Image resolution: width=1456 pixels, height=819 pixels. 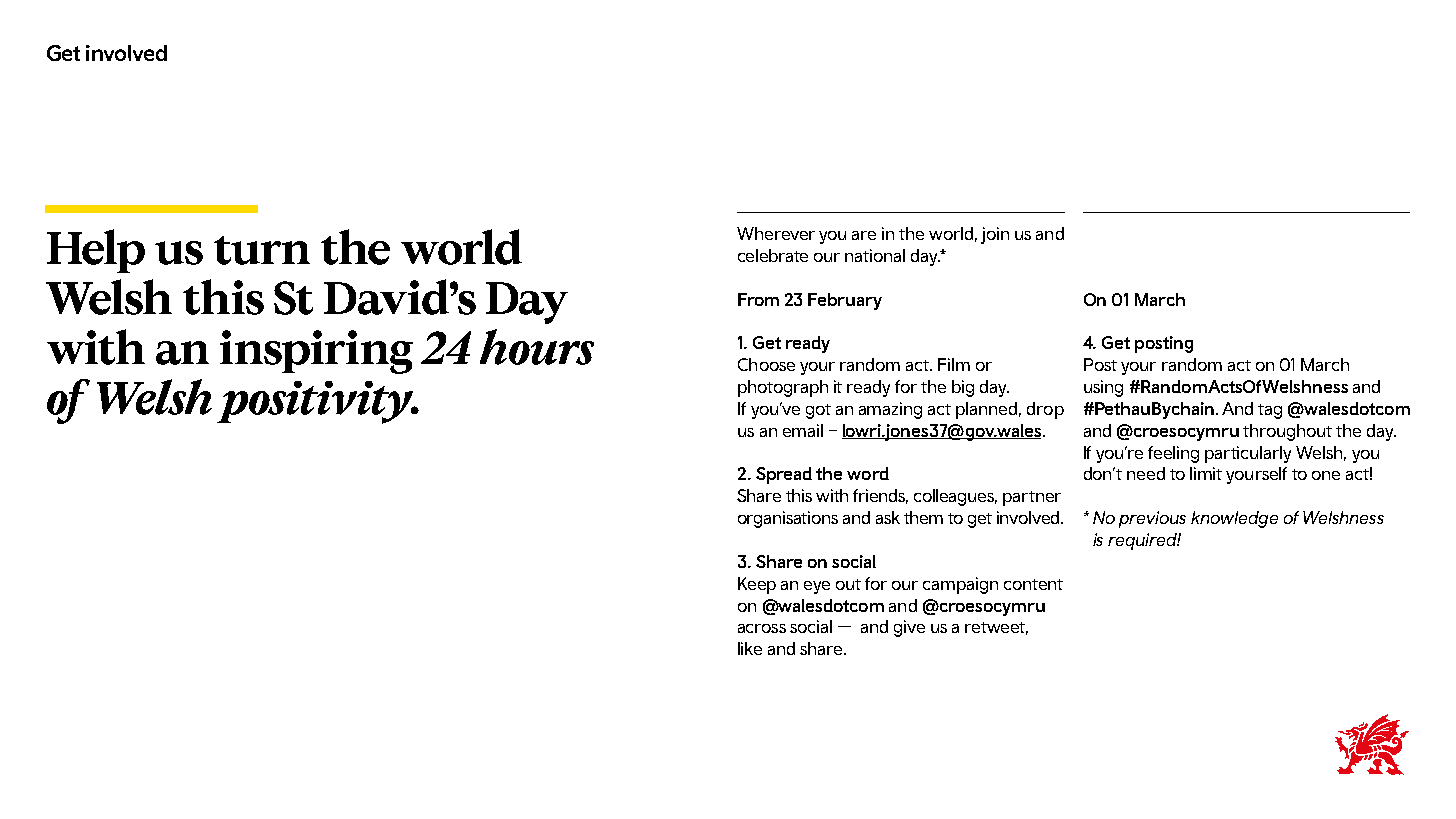 What do you see at coordinates (995, 235) in the screenshot?
I see `join` at bounding box center [995, 235].
